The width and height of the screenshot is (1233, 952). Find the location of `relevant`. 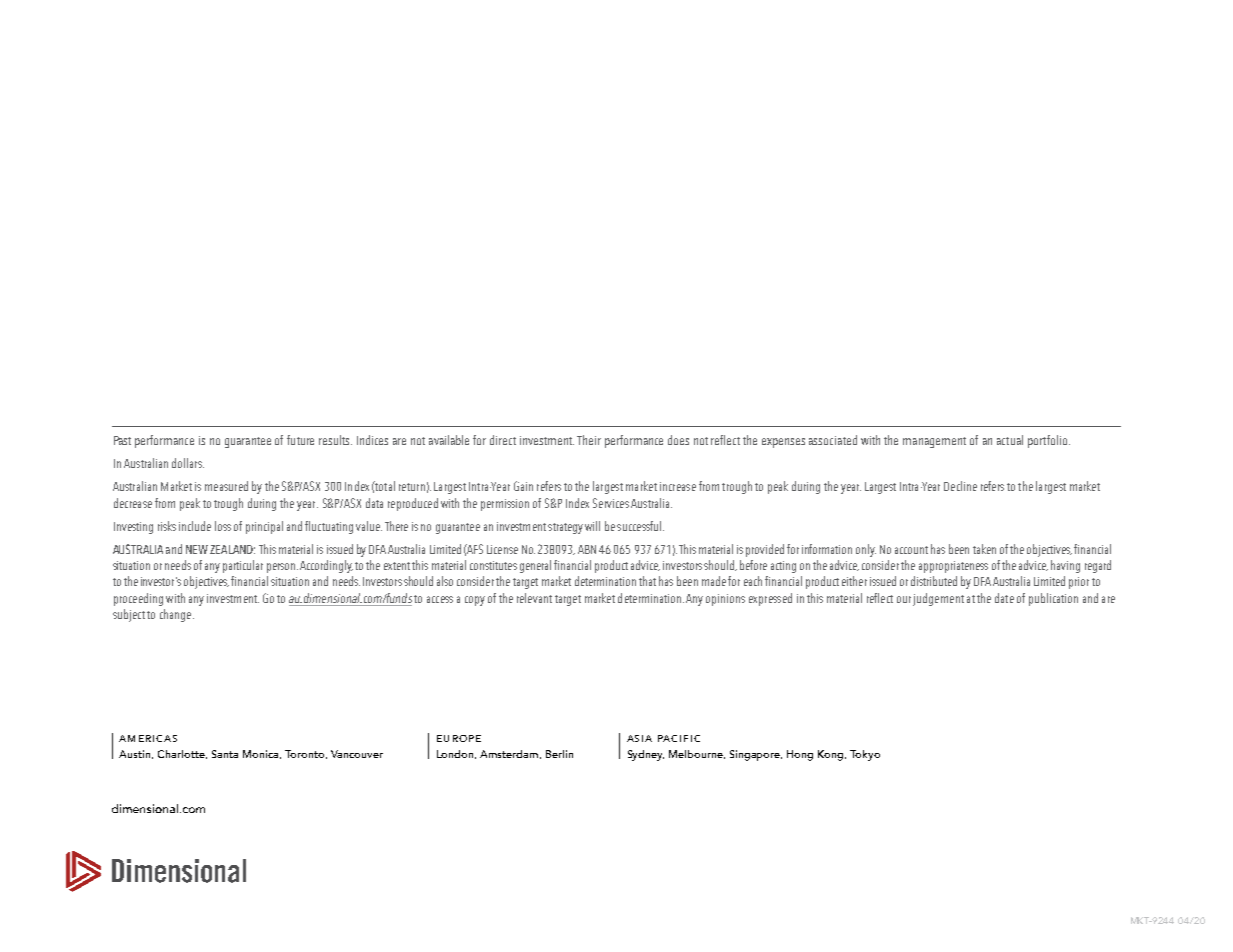

relevant is located at coordinates (534, 598).
